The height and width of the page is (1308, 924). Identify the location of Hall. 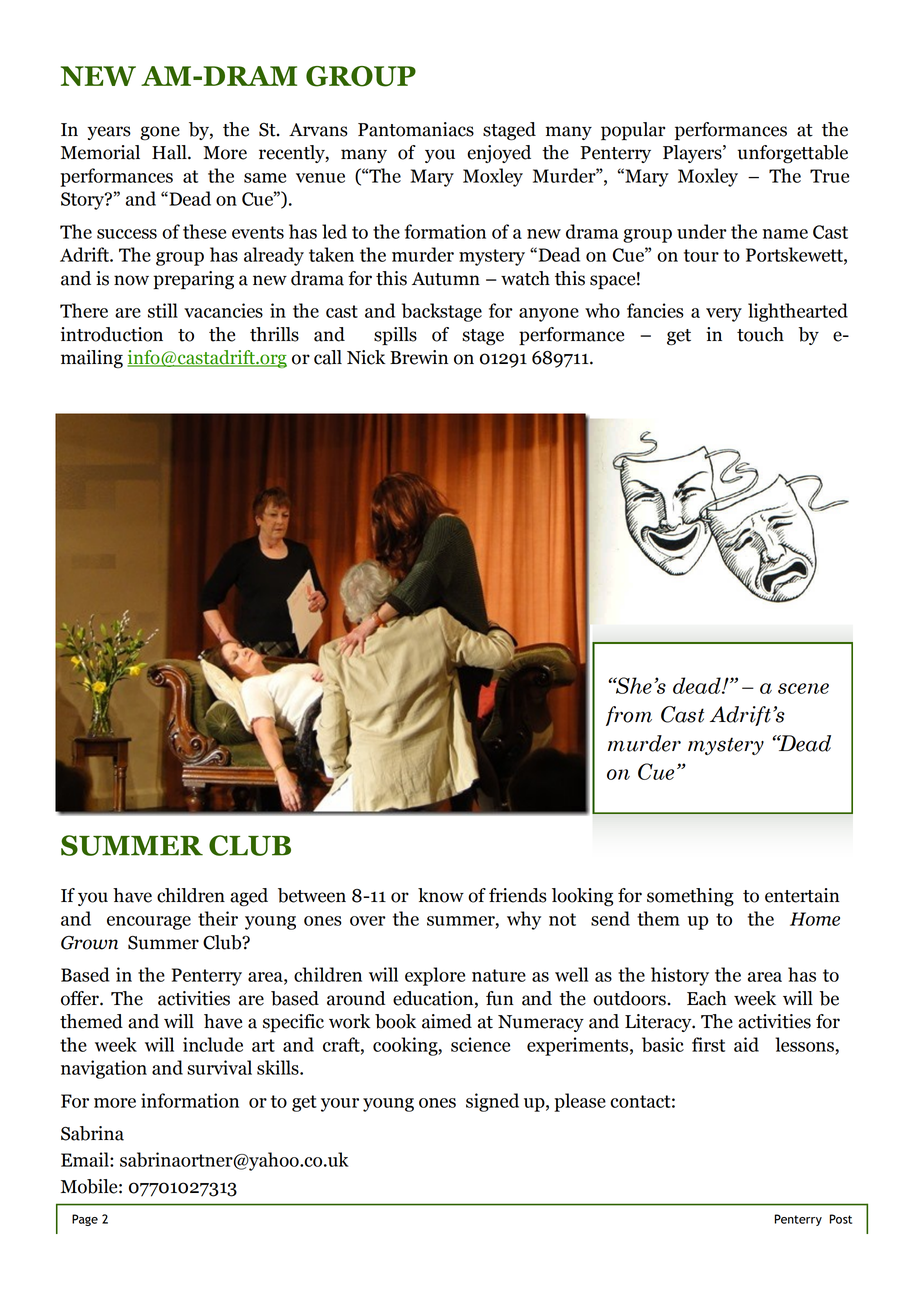
(170, 152).
